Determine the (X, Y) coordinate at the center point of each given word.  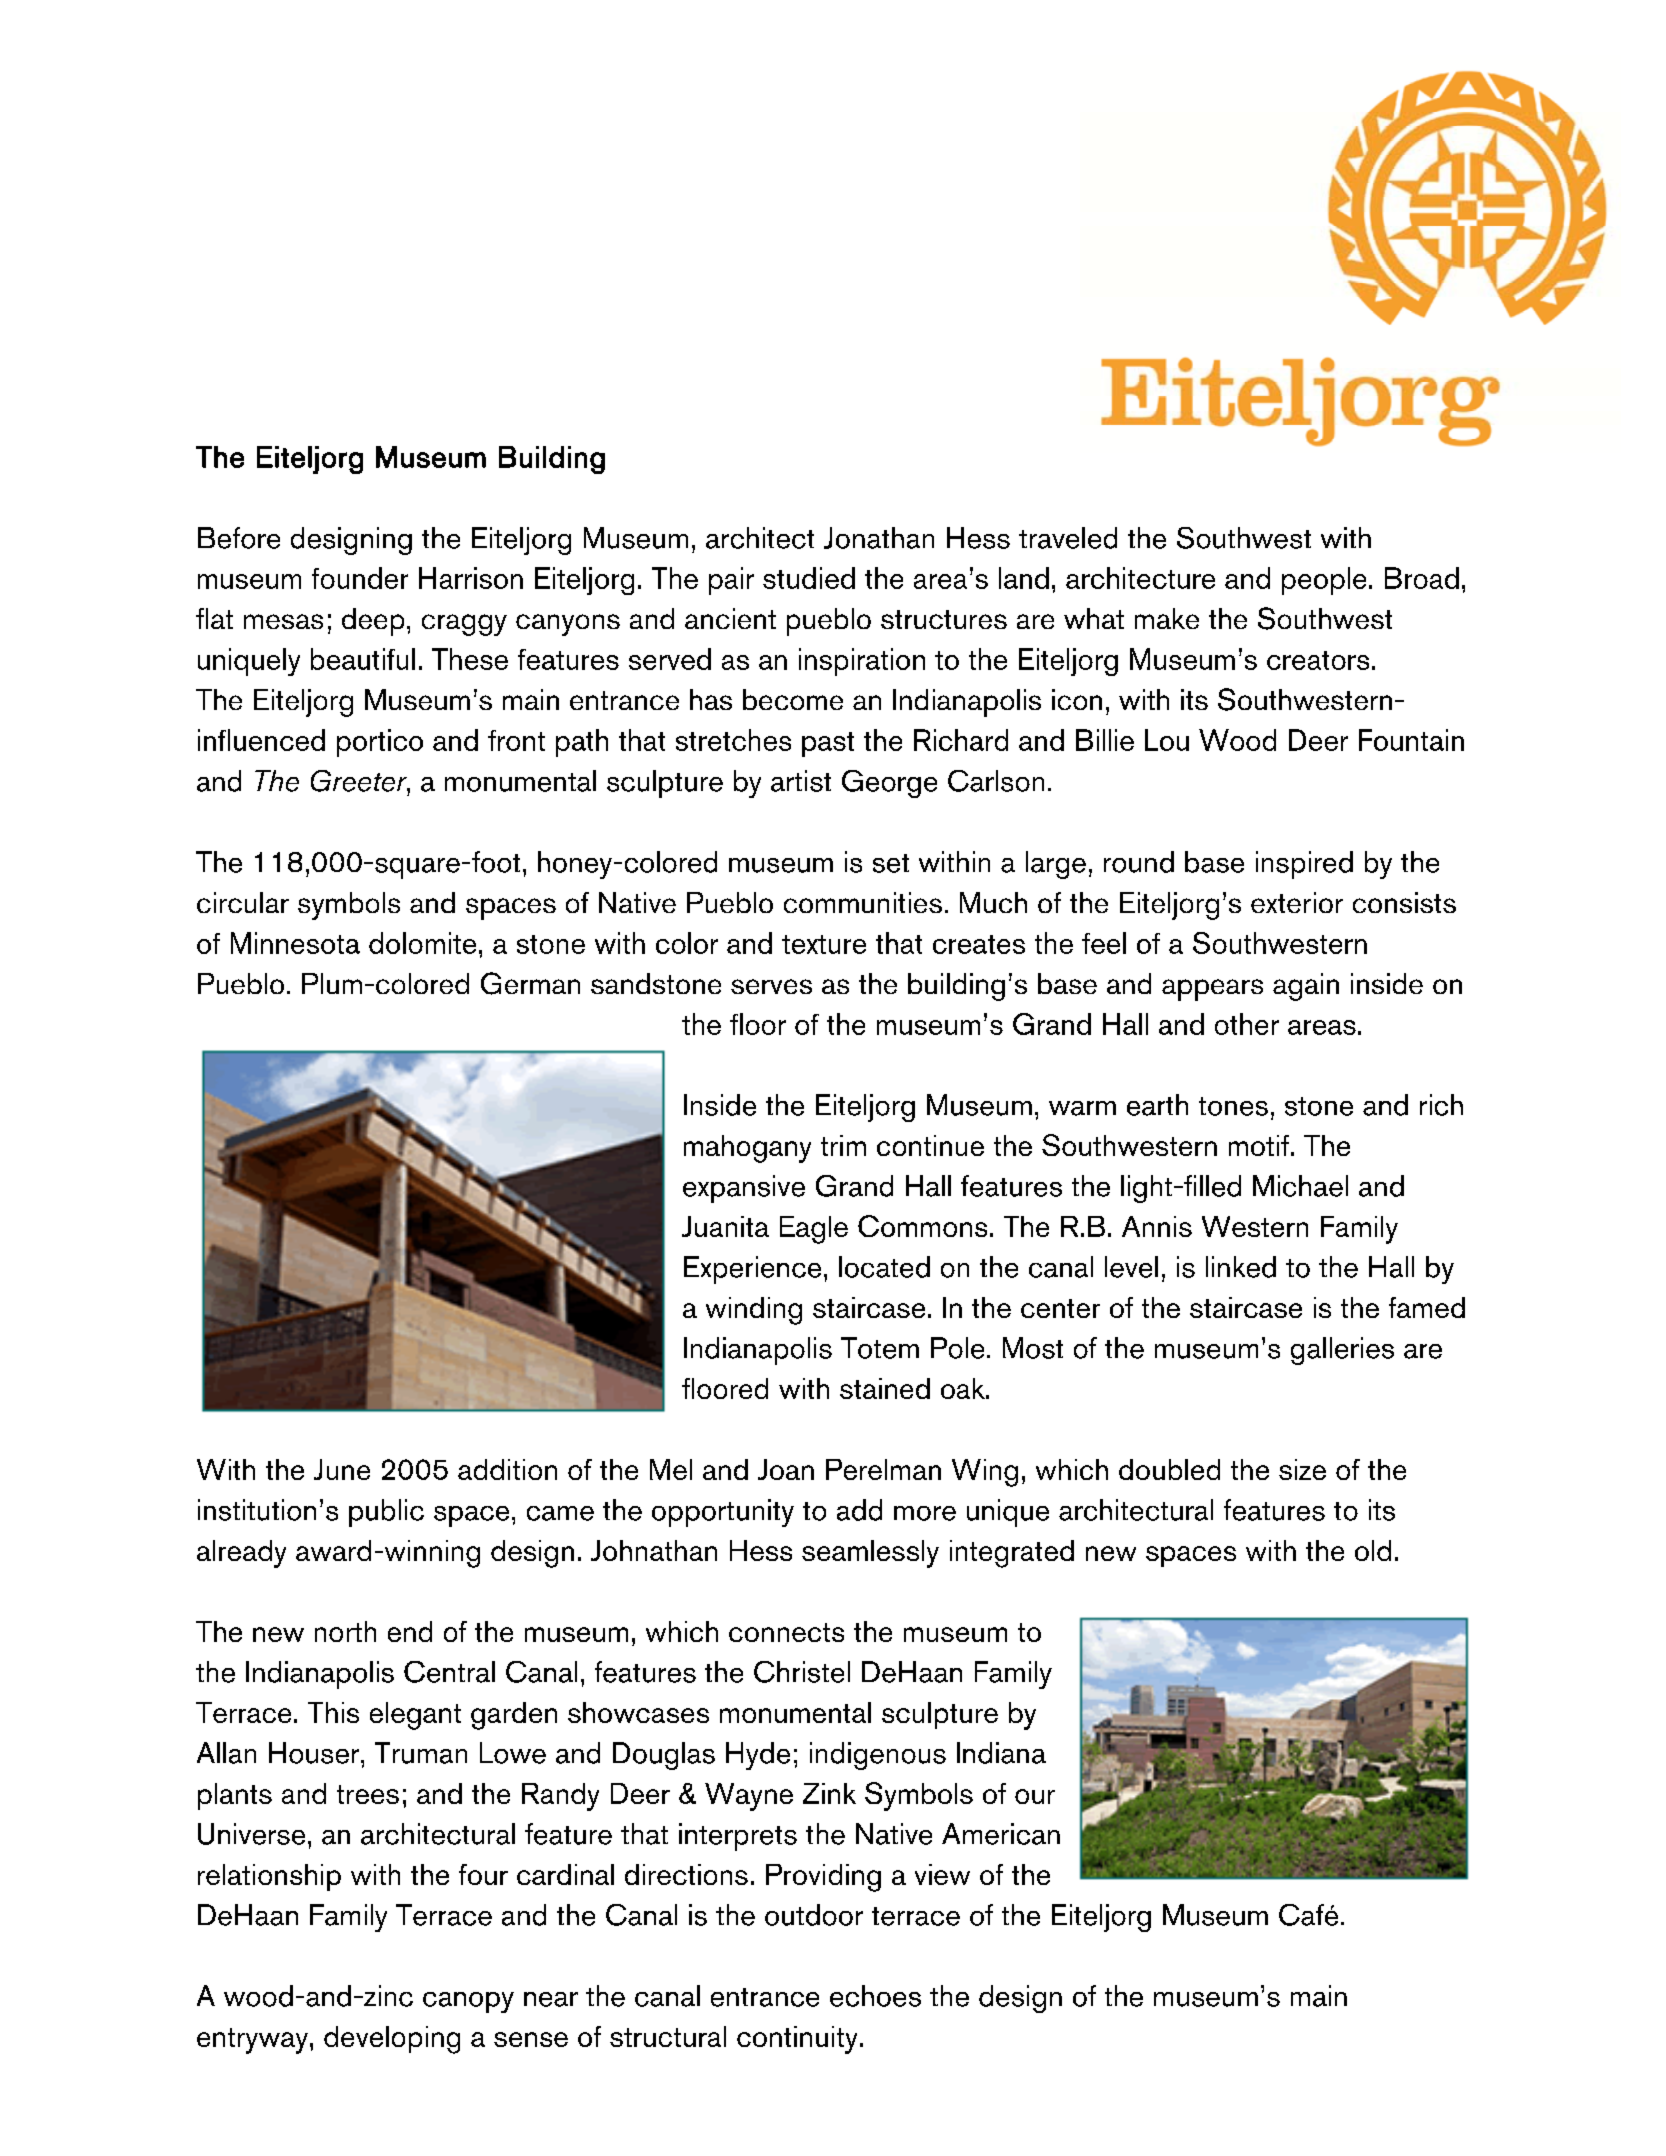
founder (360, 578)
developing (392, 2040)
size (1302, 1469)
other (1247, 1024)
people (1324, 581)
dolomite (422, 943)
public (386, 1513)
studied (809, 578)
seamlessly (870, 1554)
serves (771, 986)
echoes (875, 1996)
